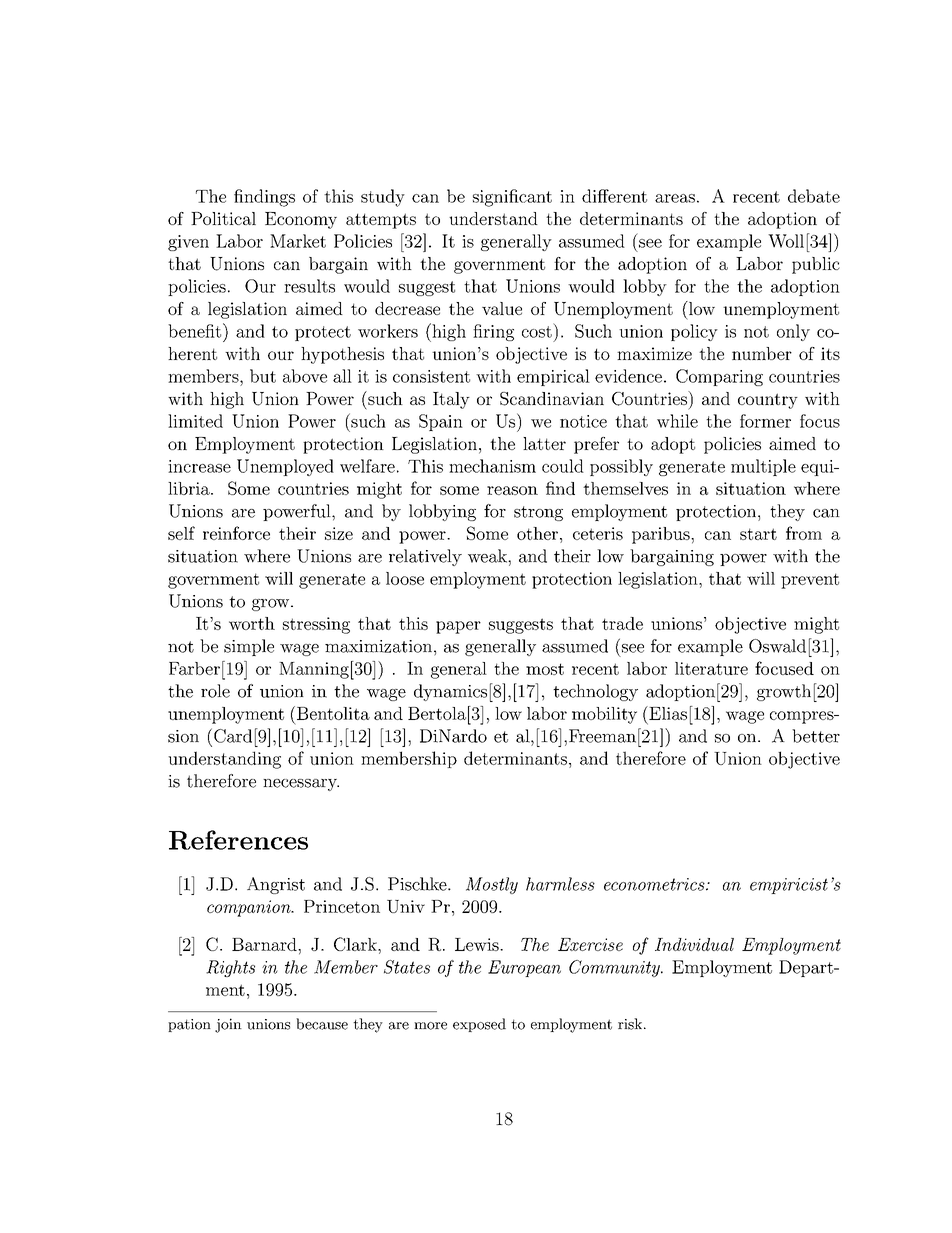 The width and height of the image is (952, 1233). What do you see at coordinates (810, 581) in the image?
I see `prevent` at bounding box center [810, 581].
